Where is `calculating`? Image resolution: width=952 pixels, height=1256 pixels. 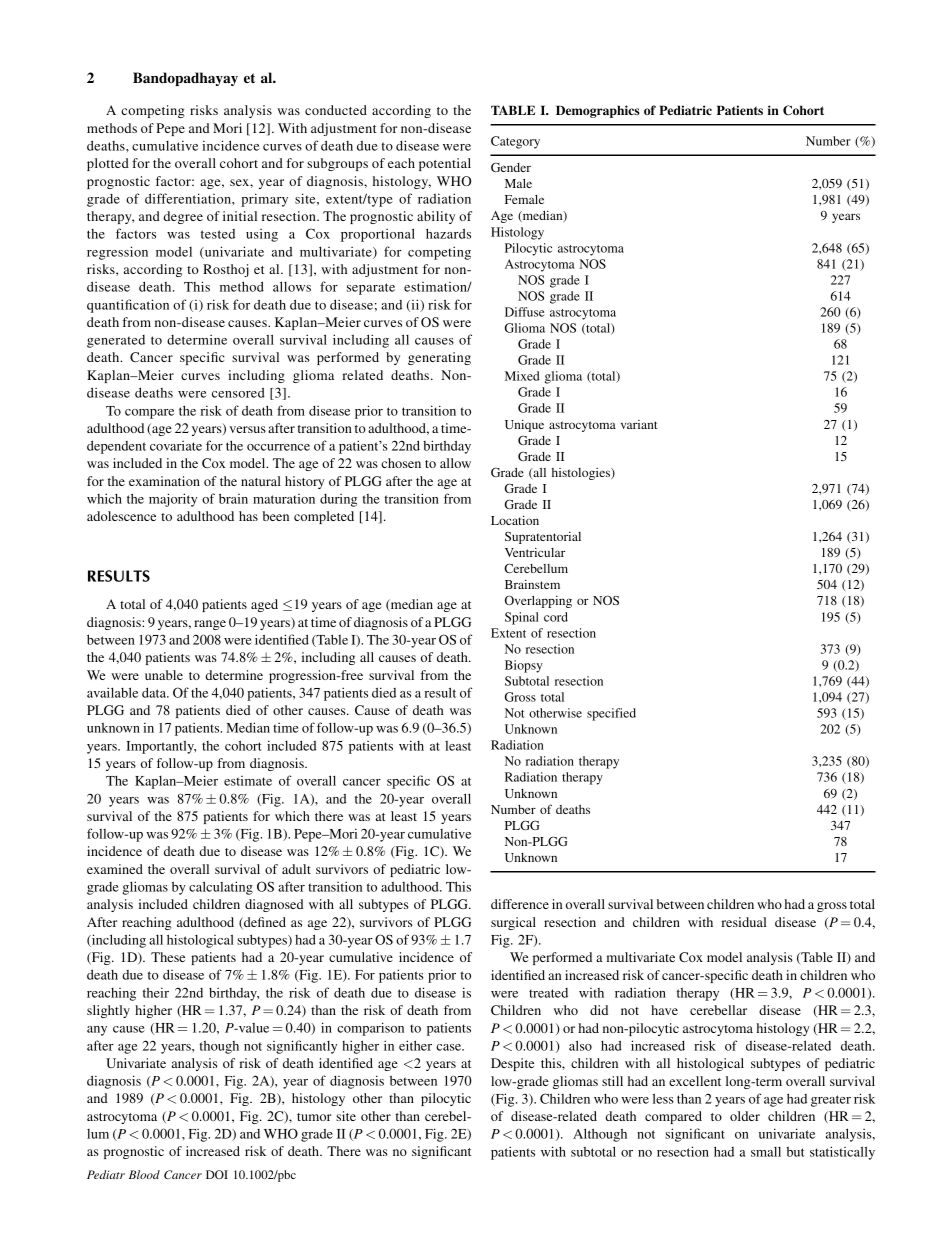
calculating is located at coordinates (221, 888).
